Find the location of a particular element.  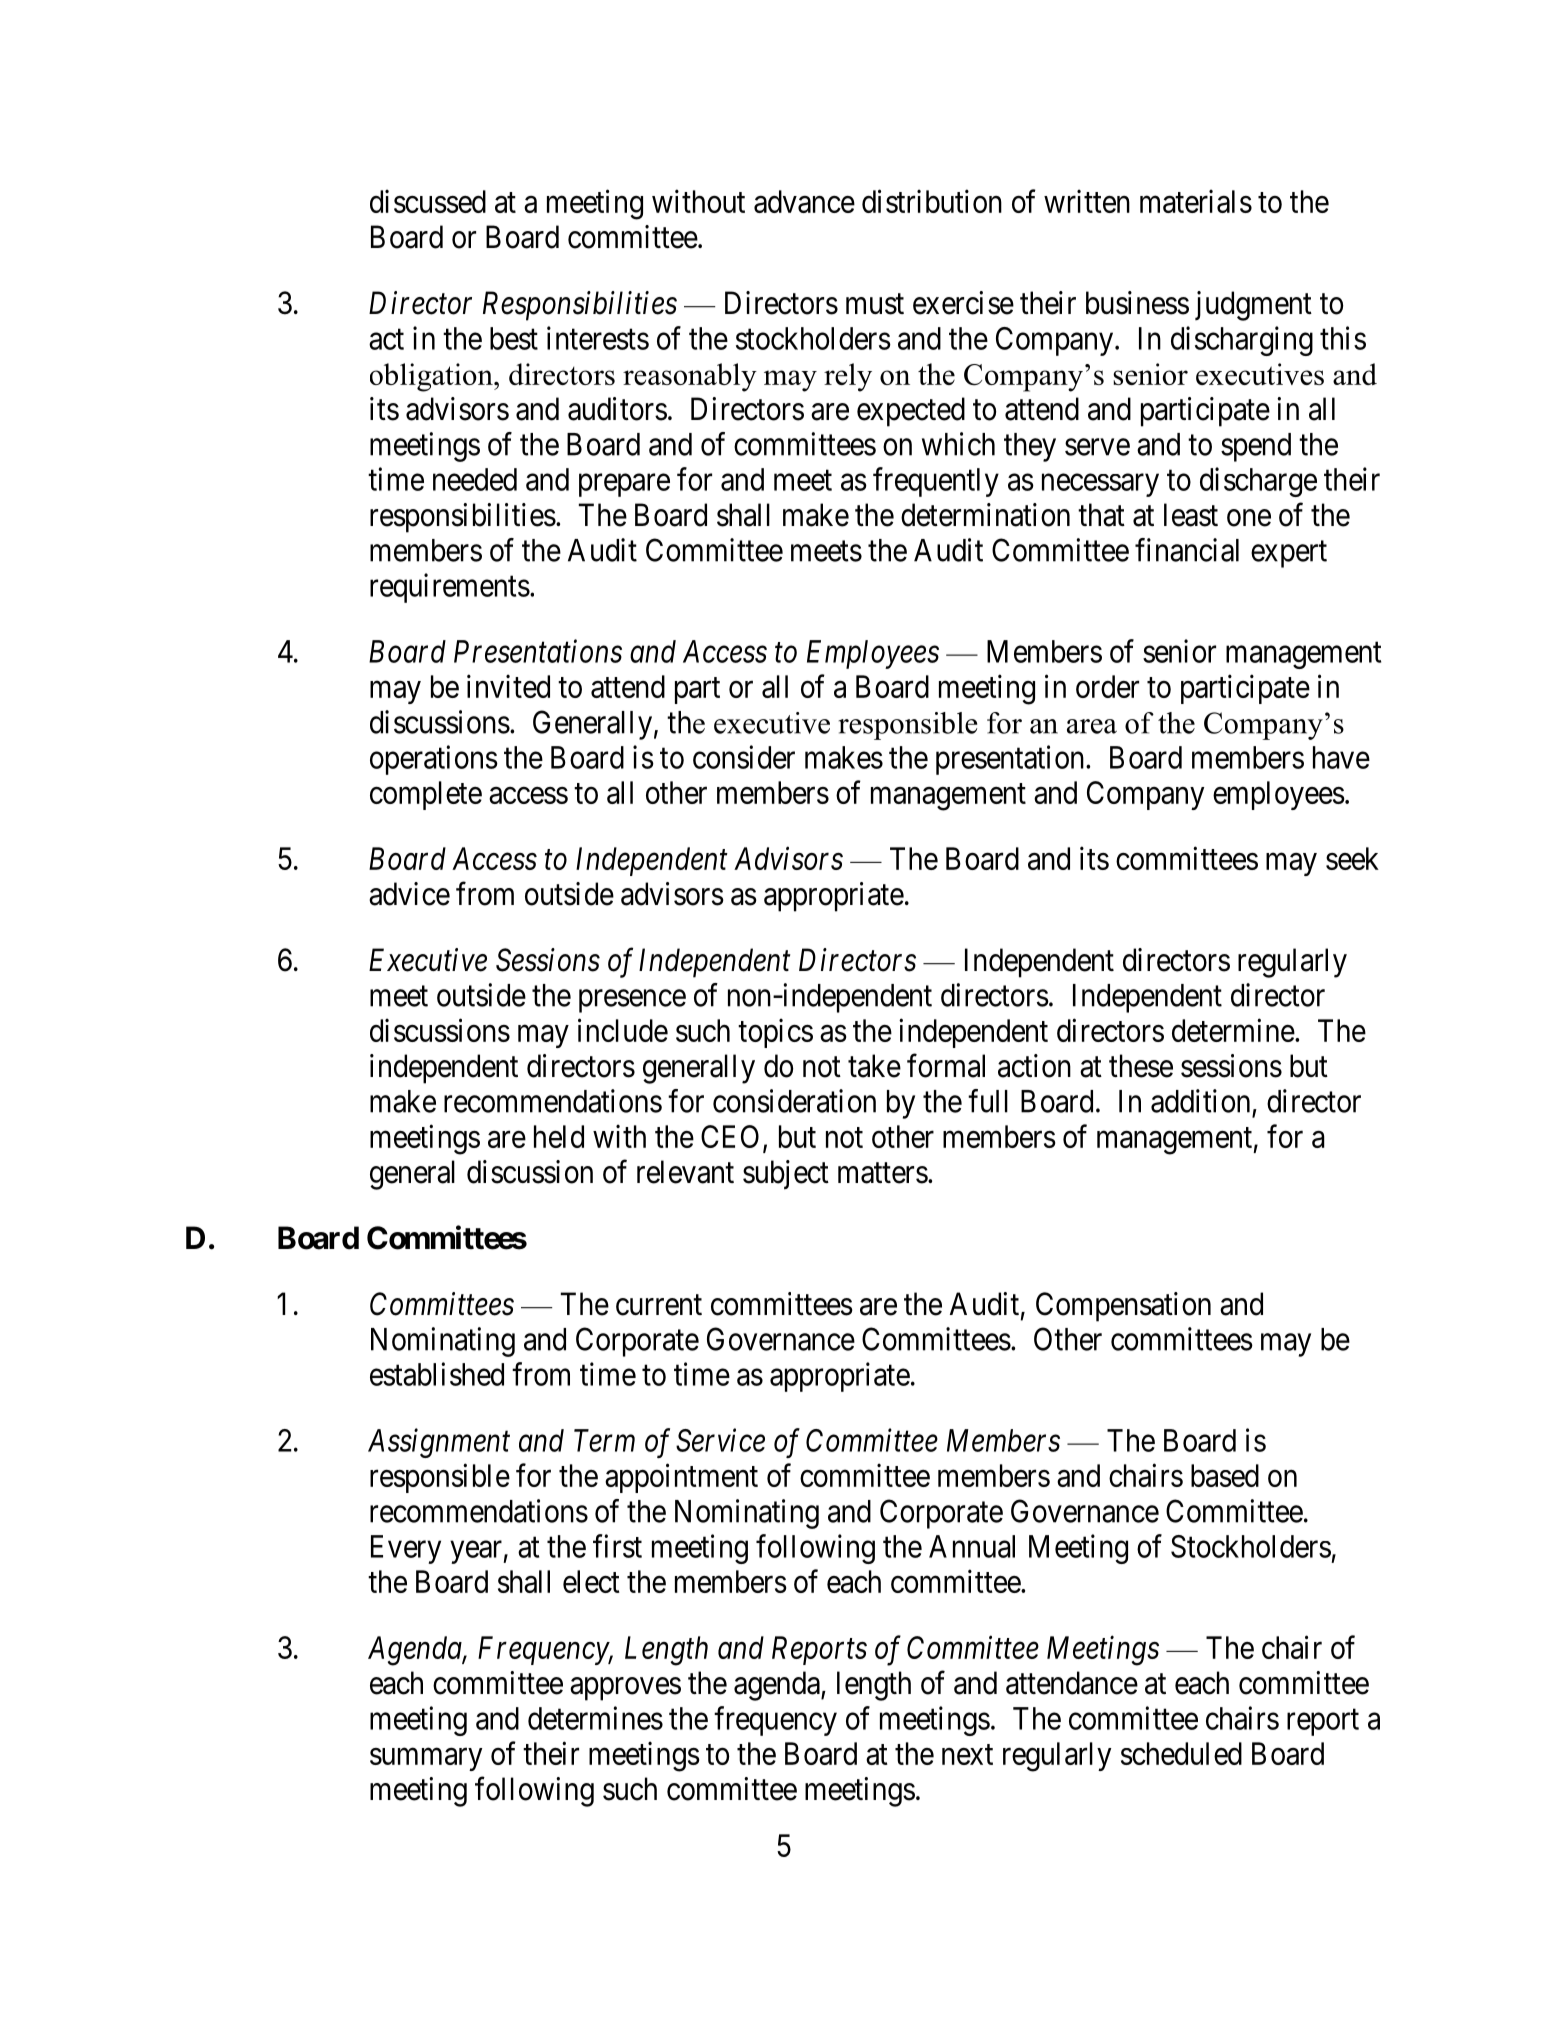

area is located at coordinates (1092, 726).
